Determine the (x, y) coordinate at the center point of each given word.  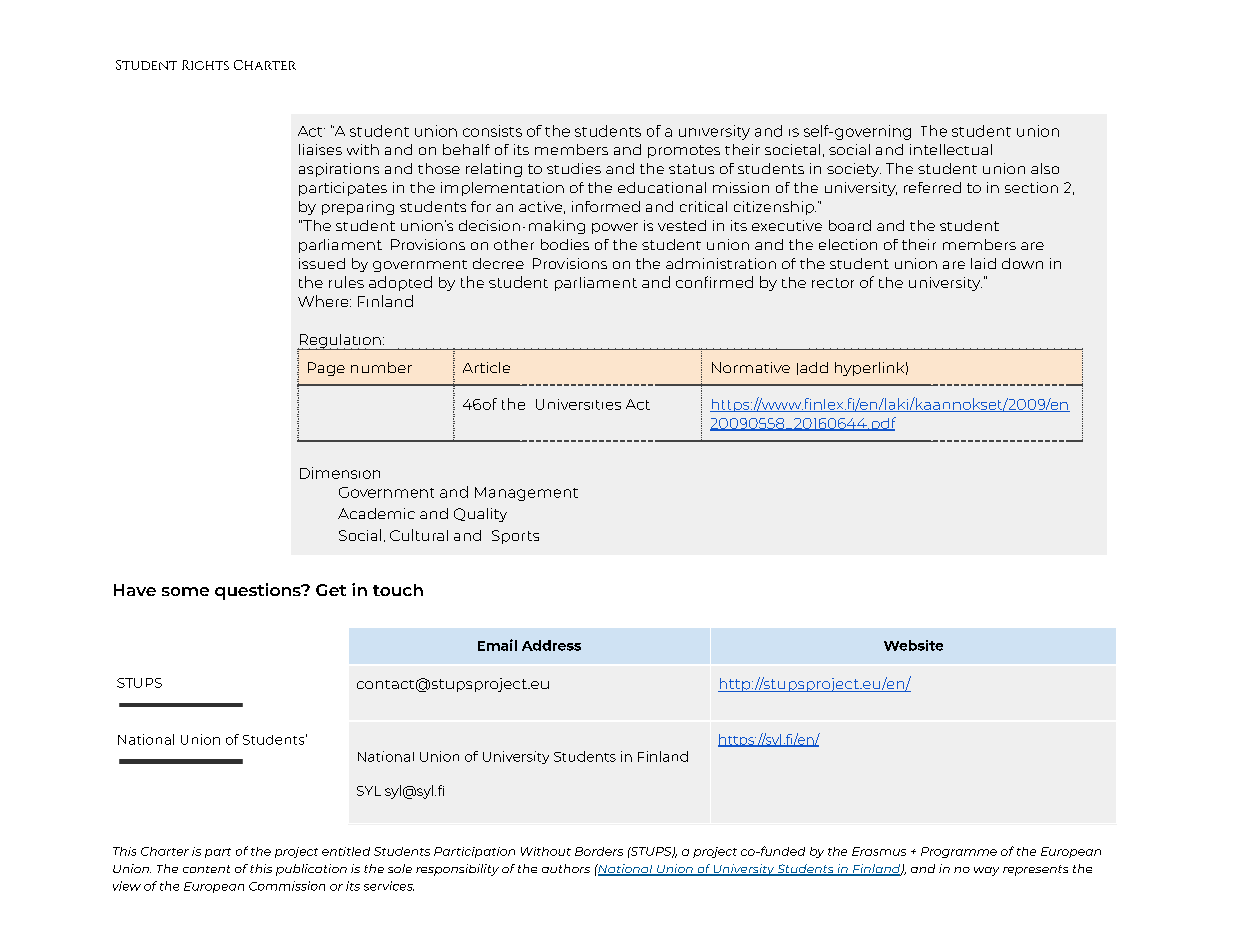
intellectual (951, 149)
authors (566, 868)
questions (259, 591)
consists (492, 131)
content (206, 869)
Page (326, 369)
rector (833, 283)
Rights (205, 65)
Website (913, 645)
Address (551, 645)
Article (486, 367)
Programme (959, 852)
